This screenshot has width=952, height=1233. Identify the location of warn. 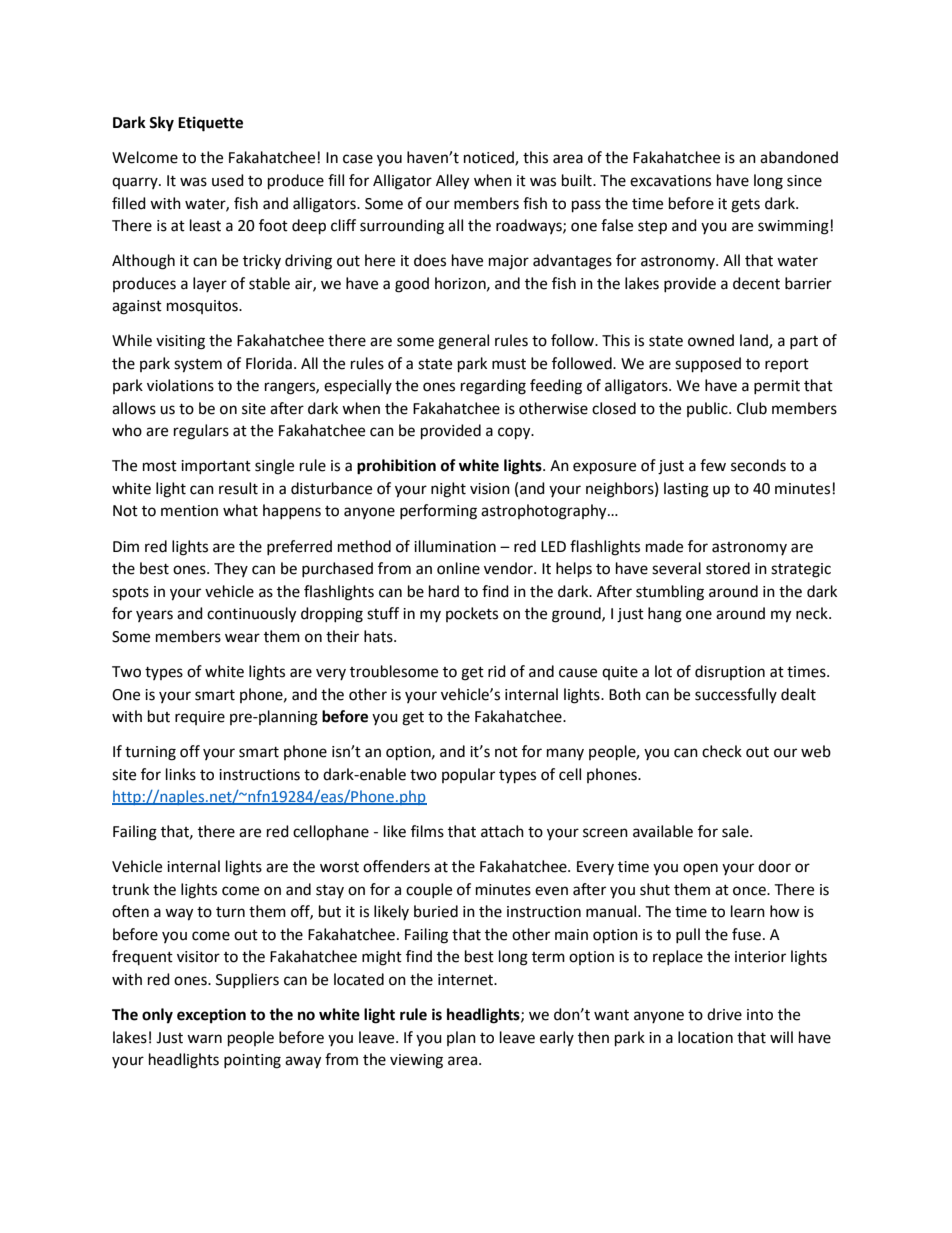
(204, 1039).
